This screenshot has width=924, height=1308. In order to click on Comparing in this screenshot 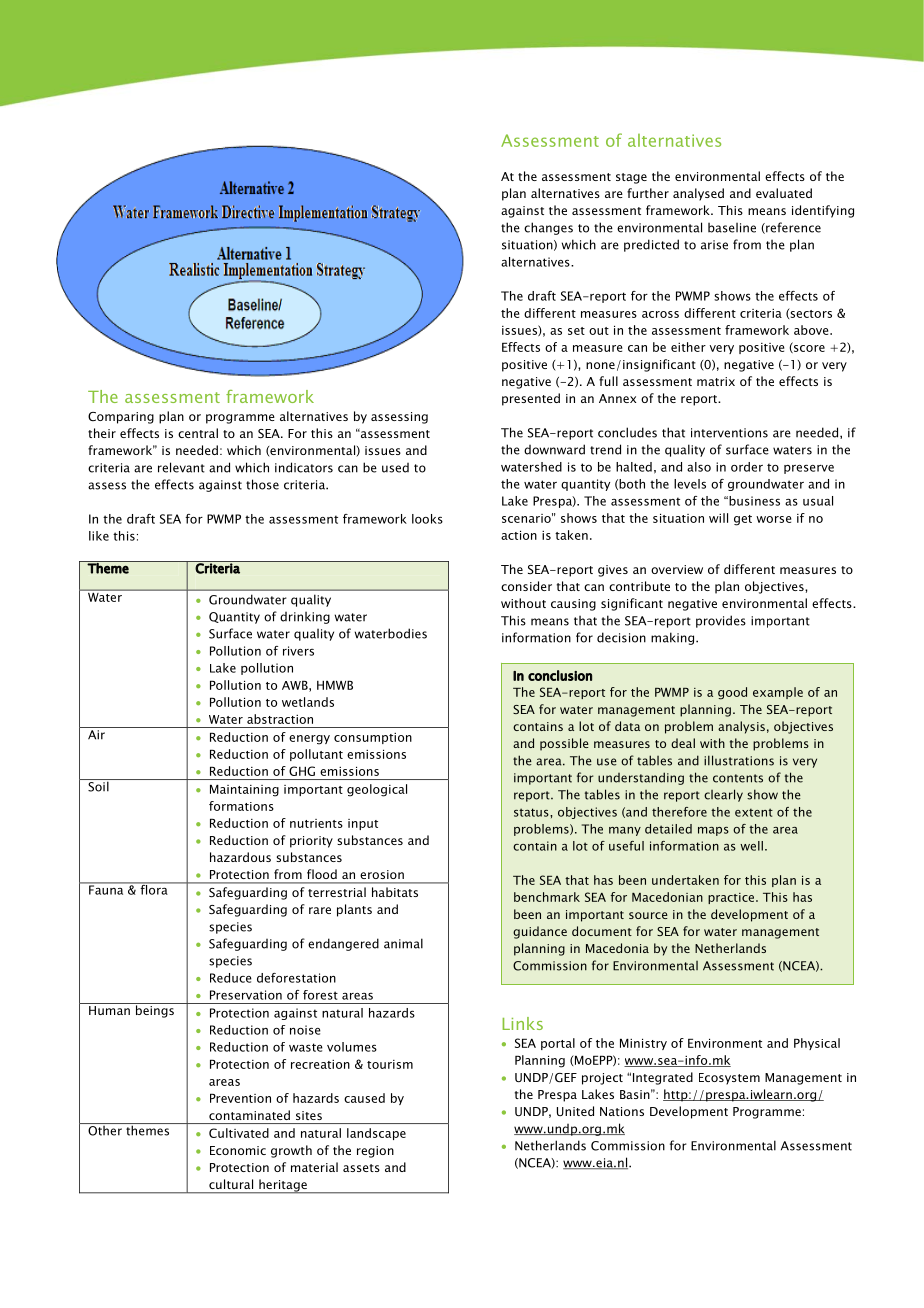, I will do `click(121, 418)`.
